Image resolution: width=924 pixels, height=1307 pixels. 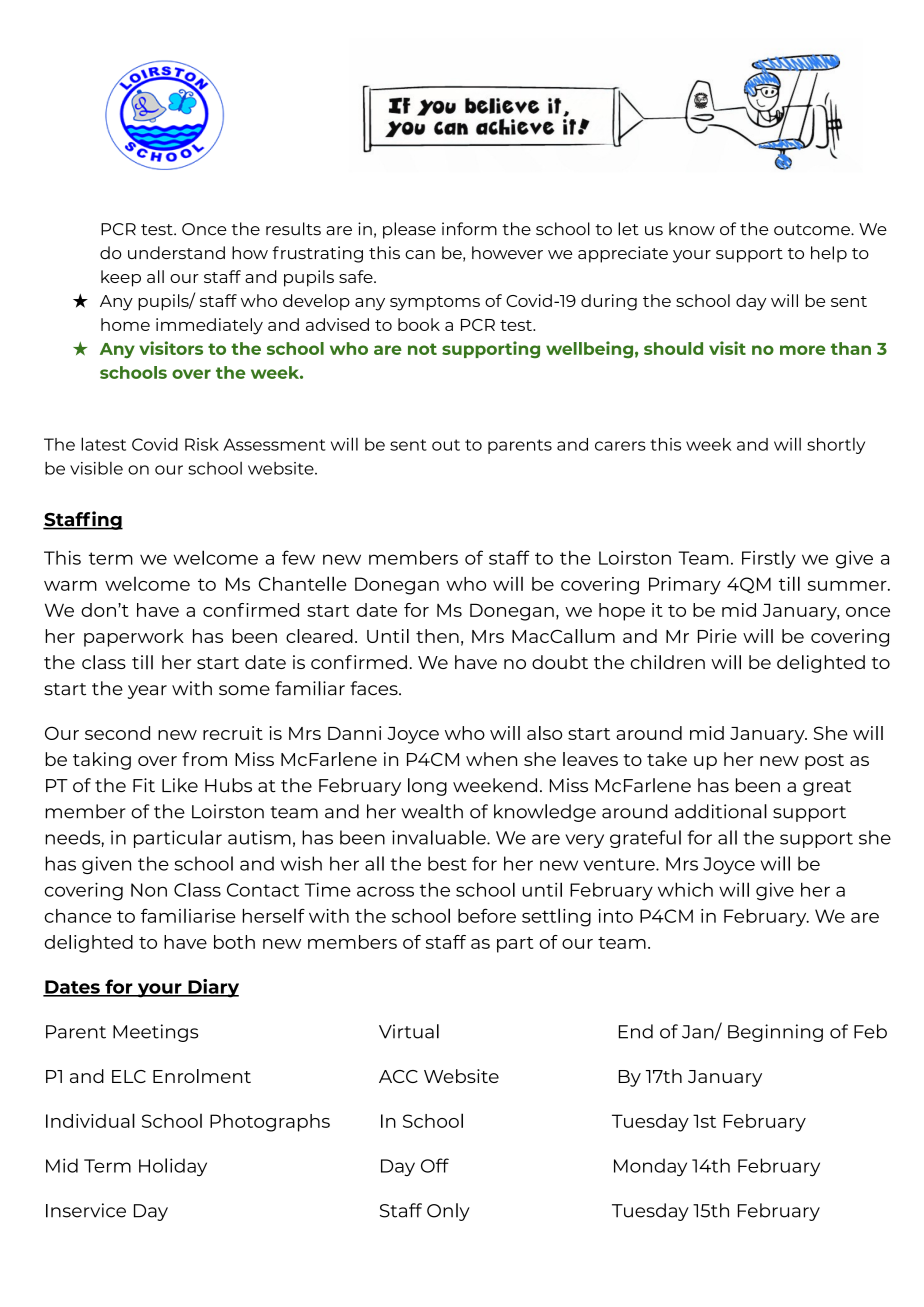 What do you see at coordinates (435, 1165) in the screenshot?
I see `Off` at bounding box center [435, 1165].
